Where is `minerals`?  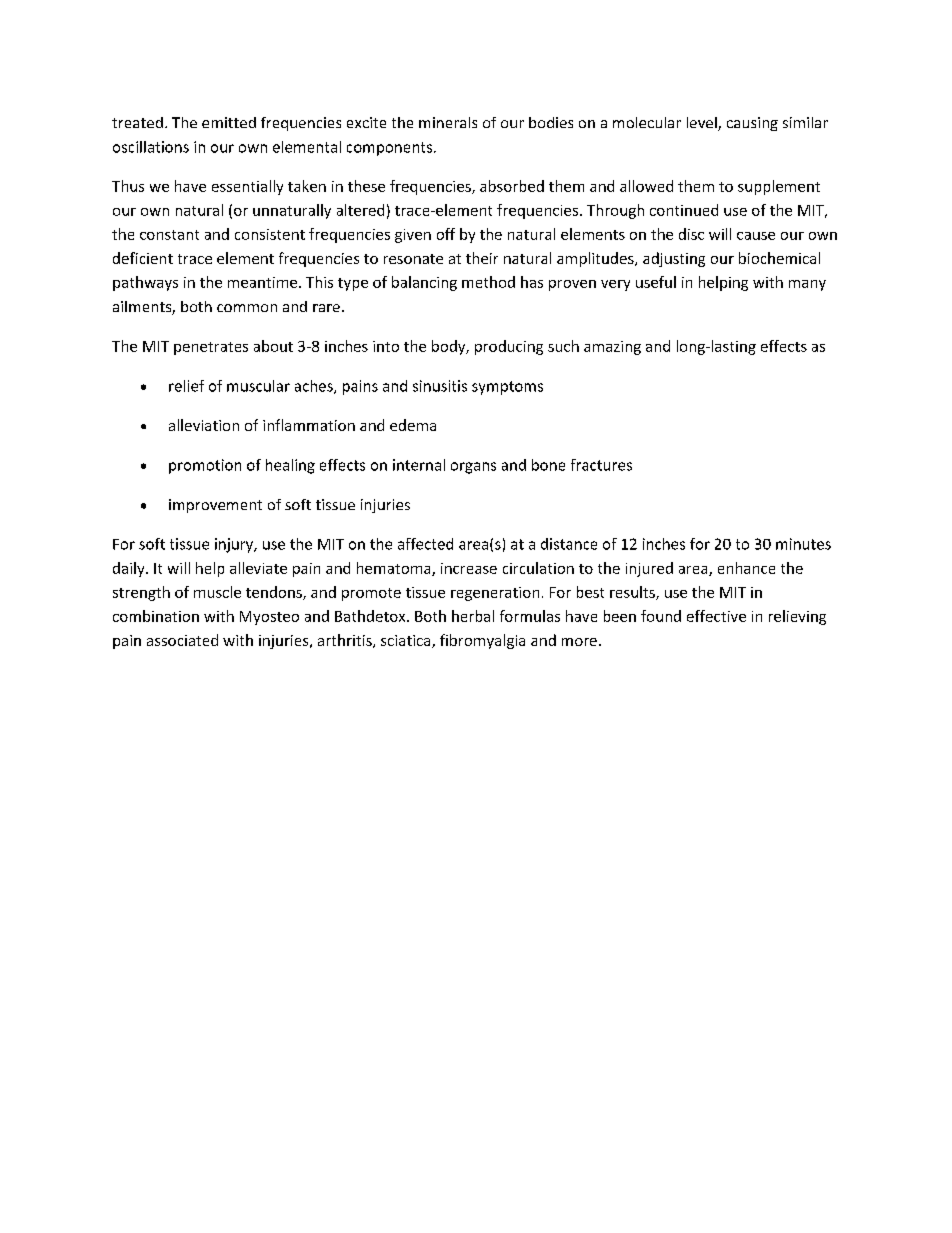
minerals is located at coordinates (448, 122).
